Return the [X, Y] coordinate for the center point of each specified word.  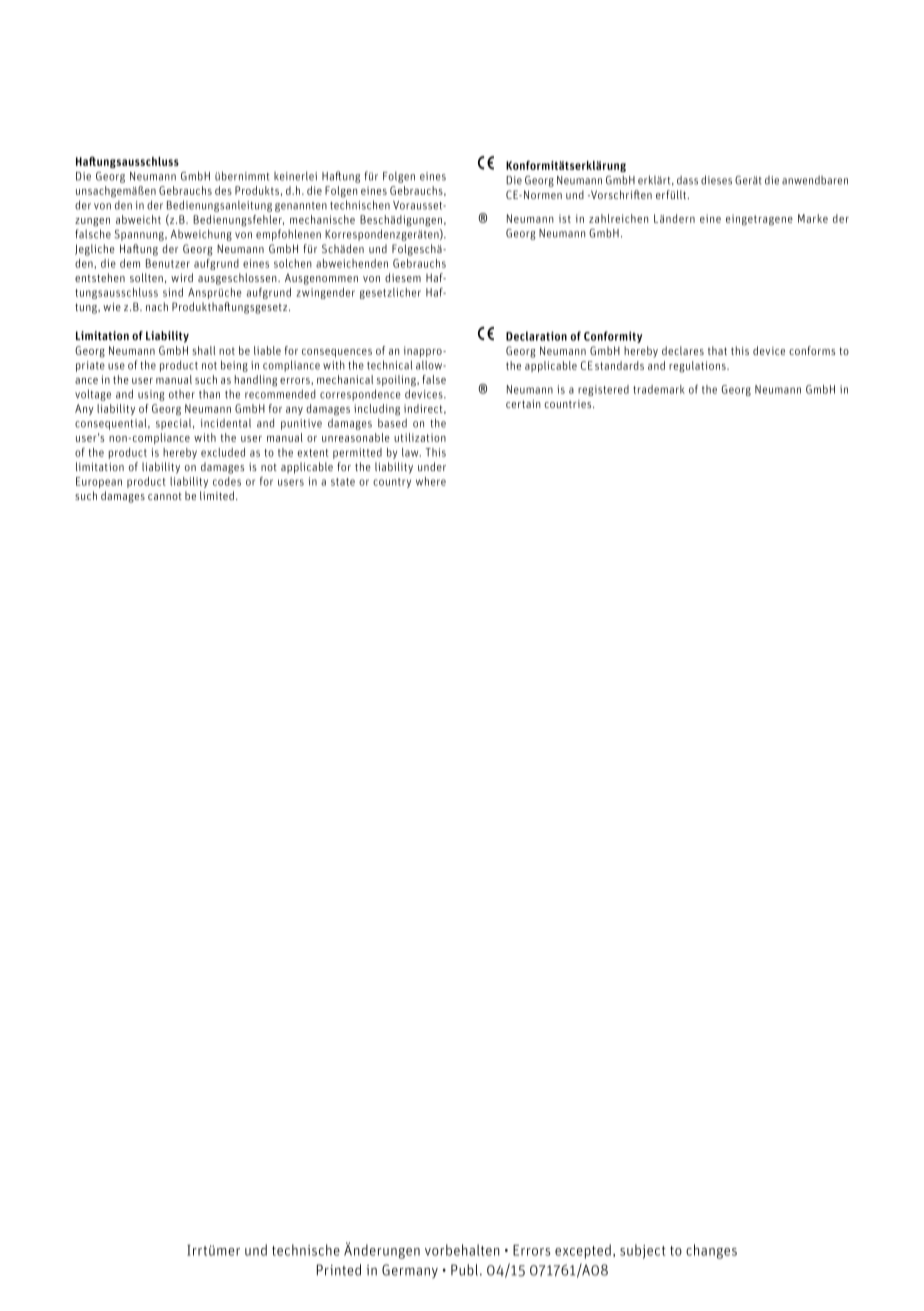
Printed [339, 1270]
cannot [165, 496]
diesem [403, 277]
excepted [583, 1251]
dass [687, 180]
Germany [410, 1271]
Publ [464, 1270]
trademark [659, 389]
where [431, 481]
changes [711, 1251]
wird [182, 277]
